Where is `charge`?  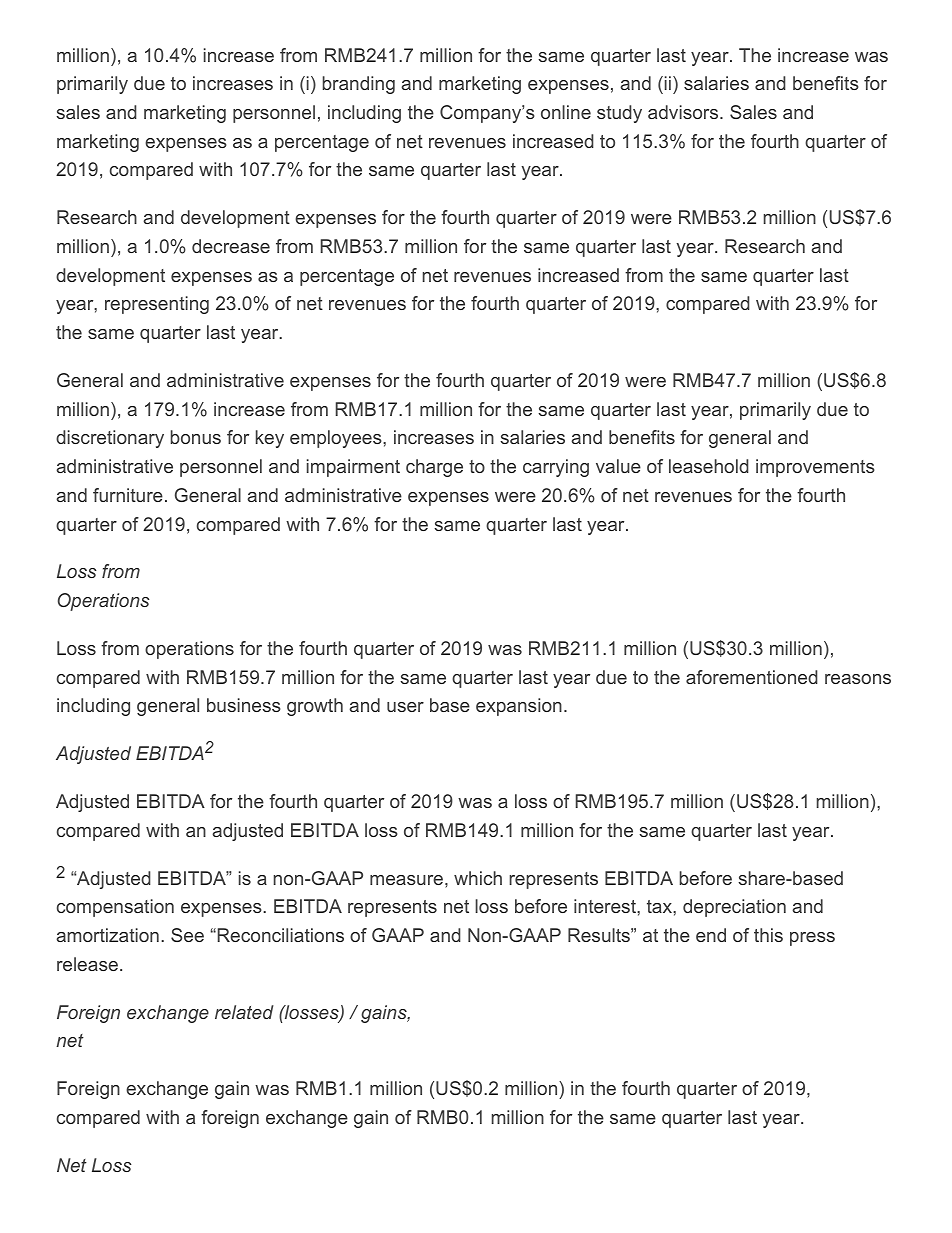
charge is located at coordinates (434, 468).
